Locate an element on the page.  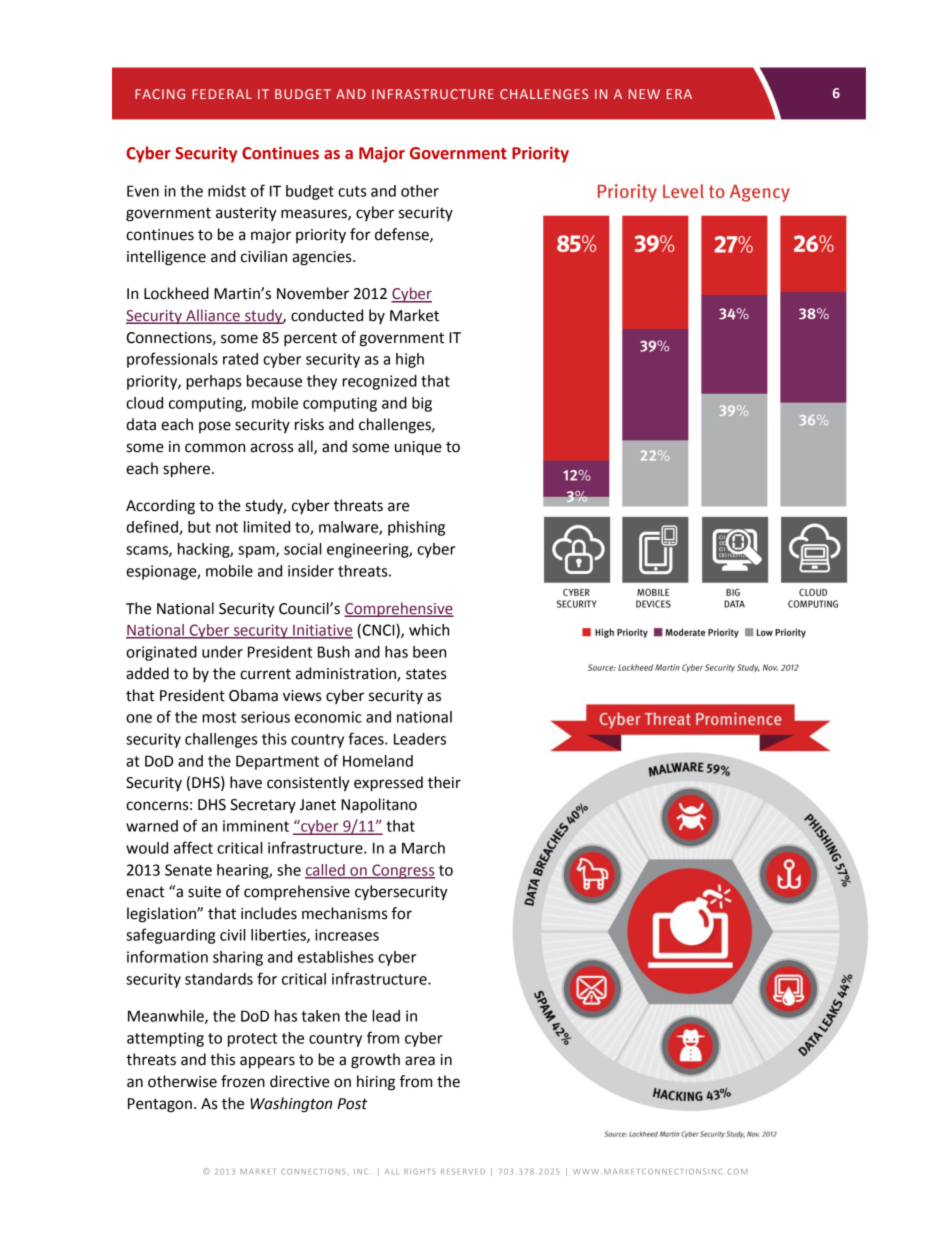
cuts is located at coordinates (352, 191).
